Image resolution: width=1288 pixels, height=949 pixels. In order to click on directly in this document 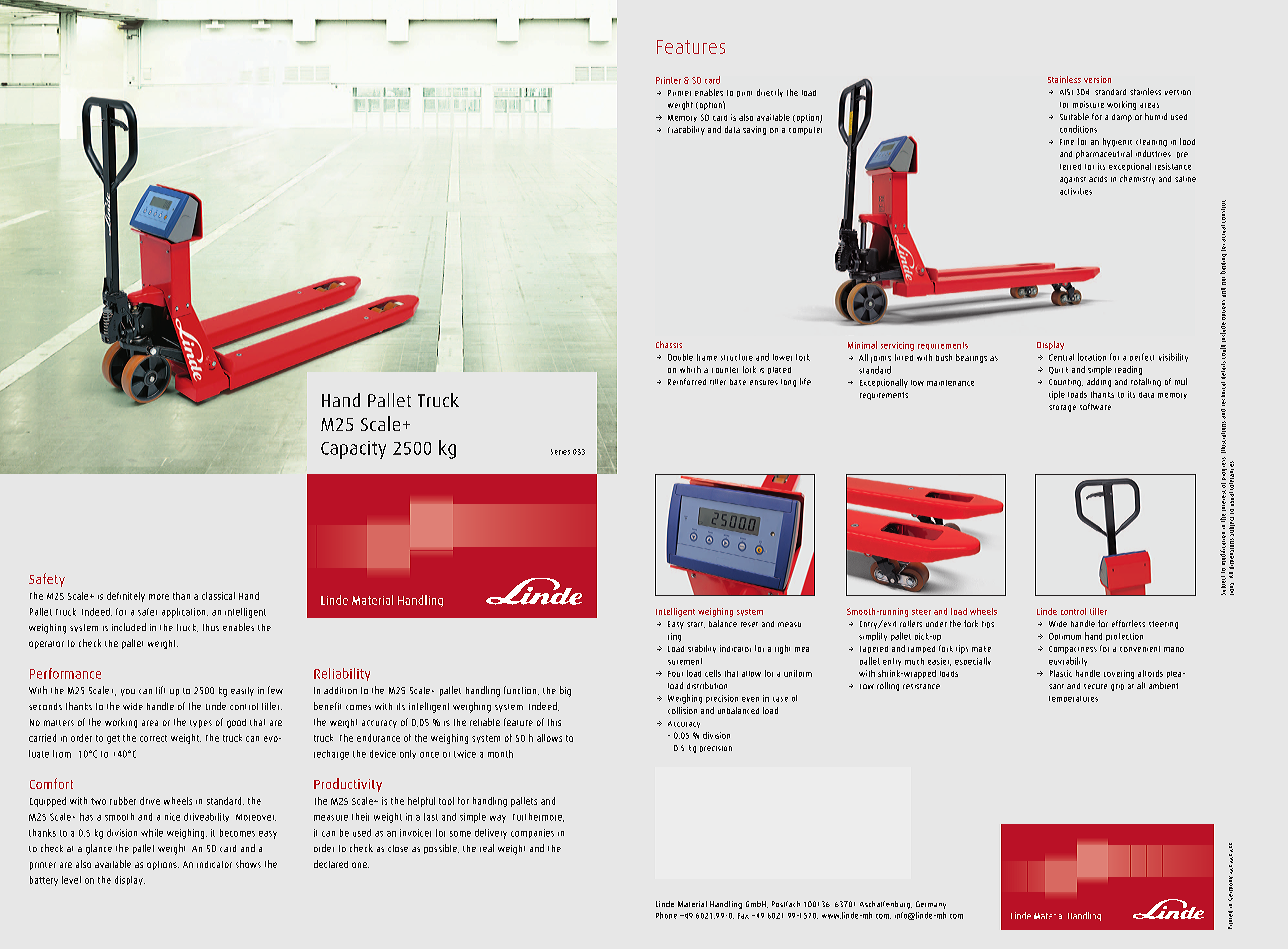, I will do `click(770, 93)`.
